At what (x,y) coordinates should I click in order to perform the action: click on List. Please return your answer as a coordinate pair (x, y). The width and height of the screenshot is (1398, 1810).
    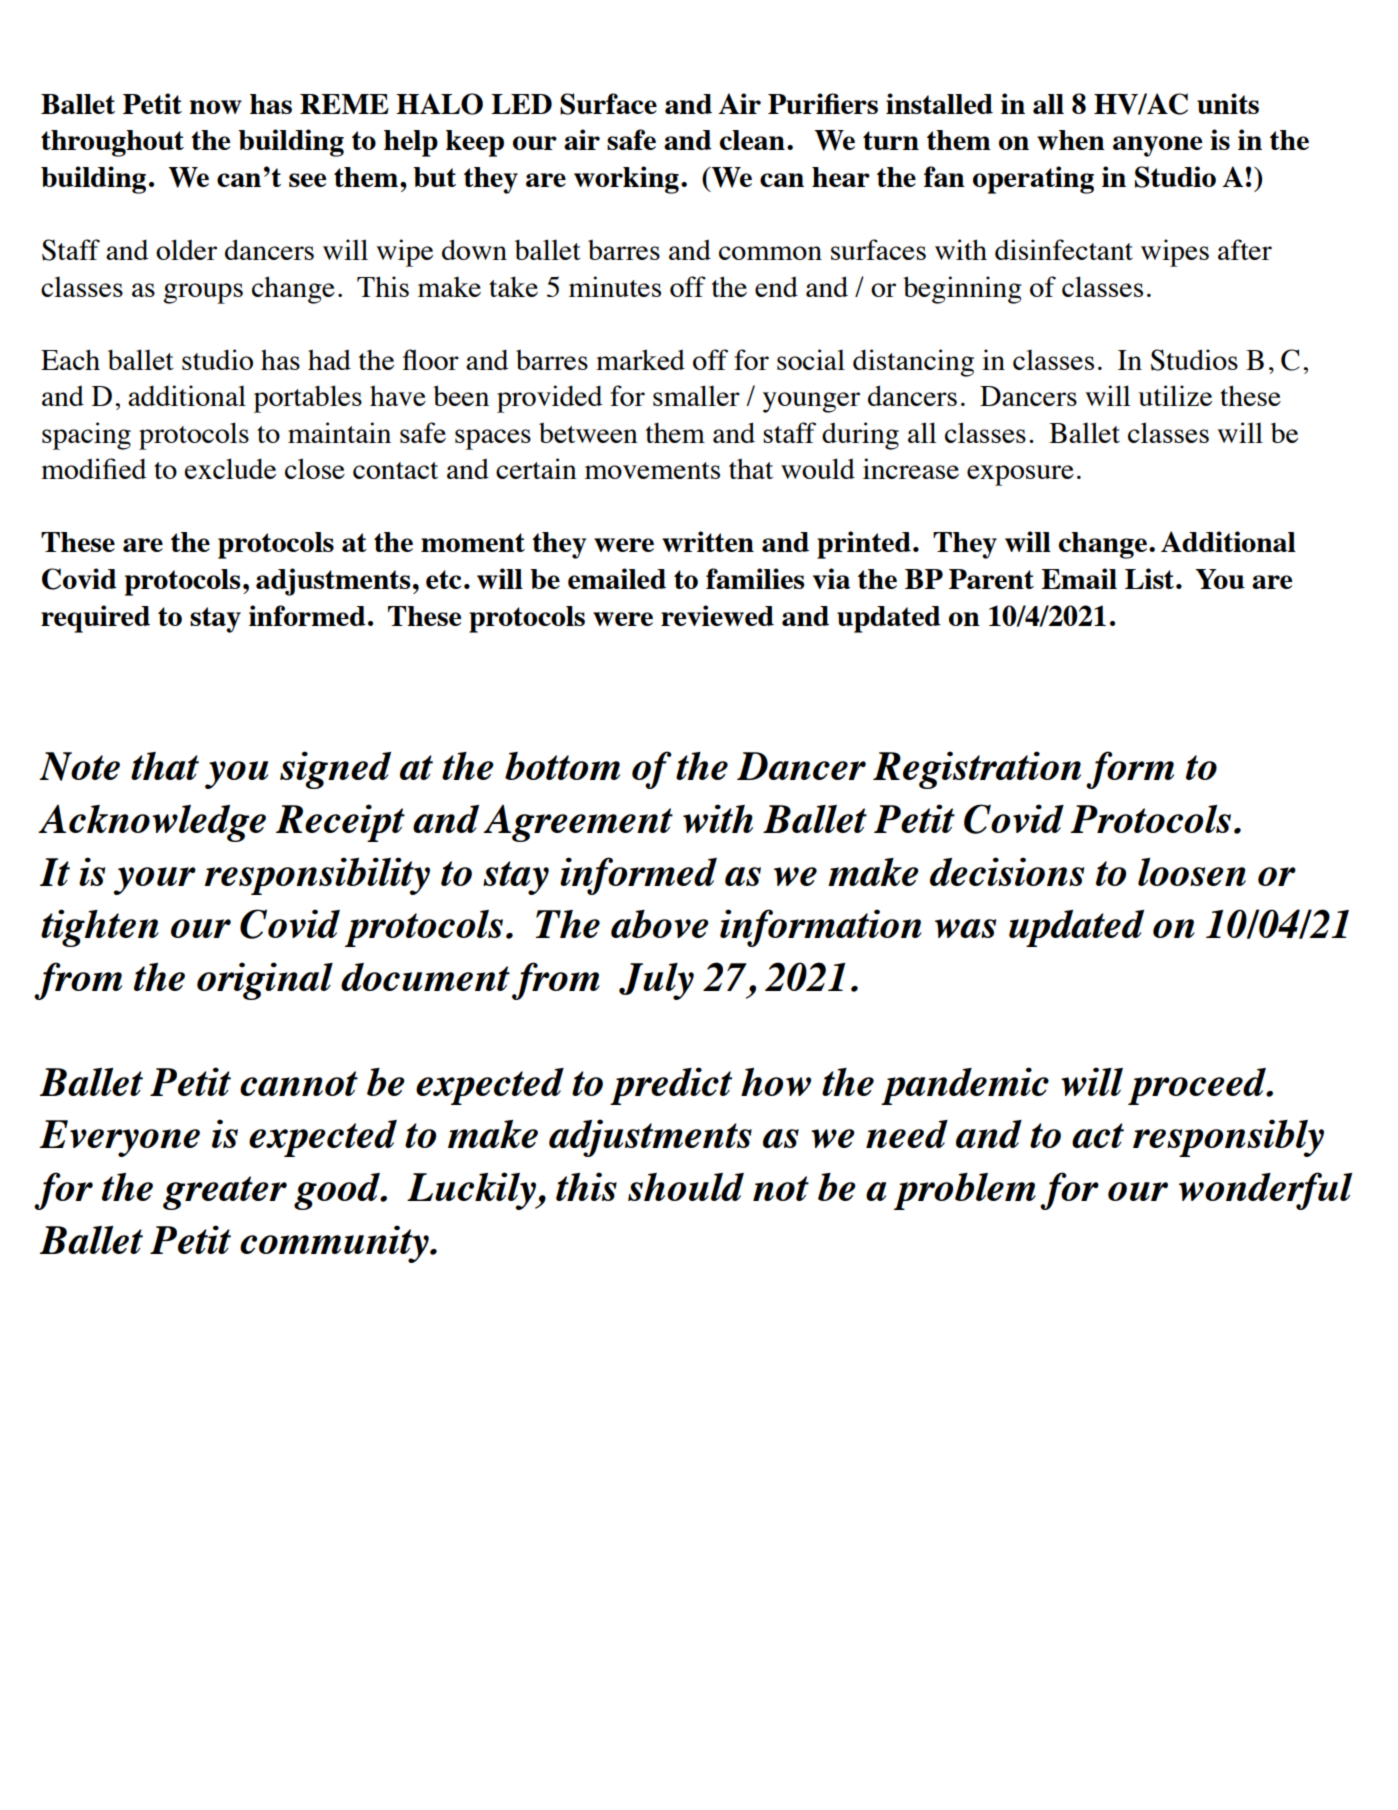
    Looking at the image, I should click on (1149, 578).
